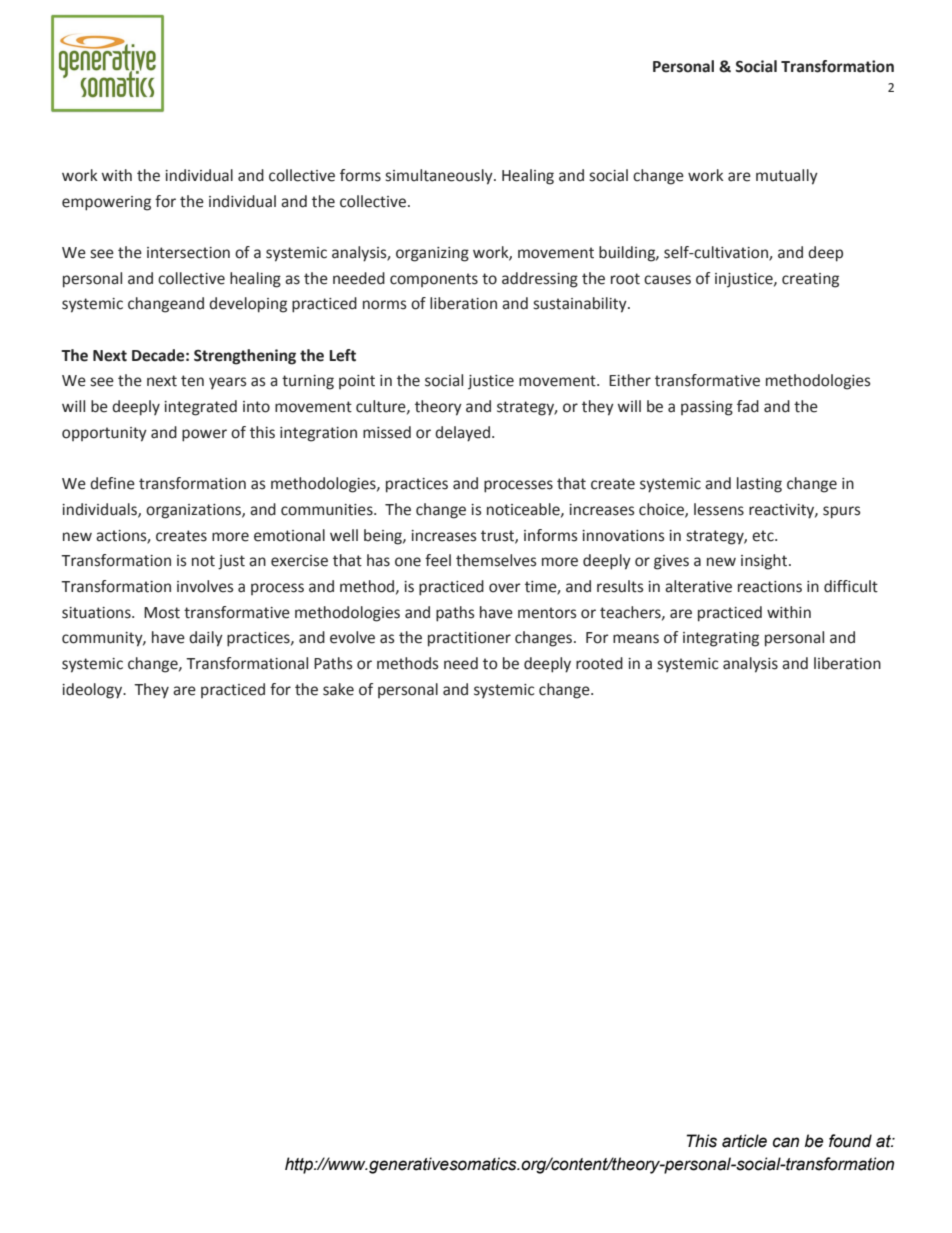 The image size is (952, 1233). Describe the element at coordinates (496, 560) in the image. I see `themselves` at that location.
